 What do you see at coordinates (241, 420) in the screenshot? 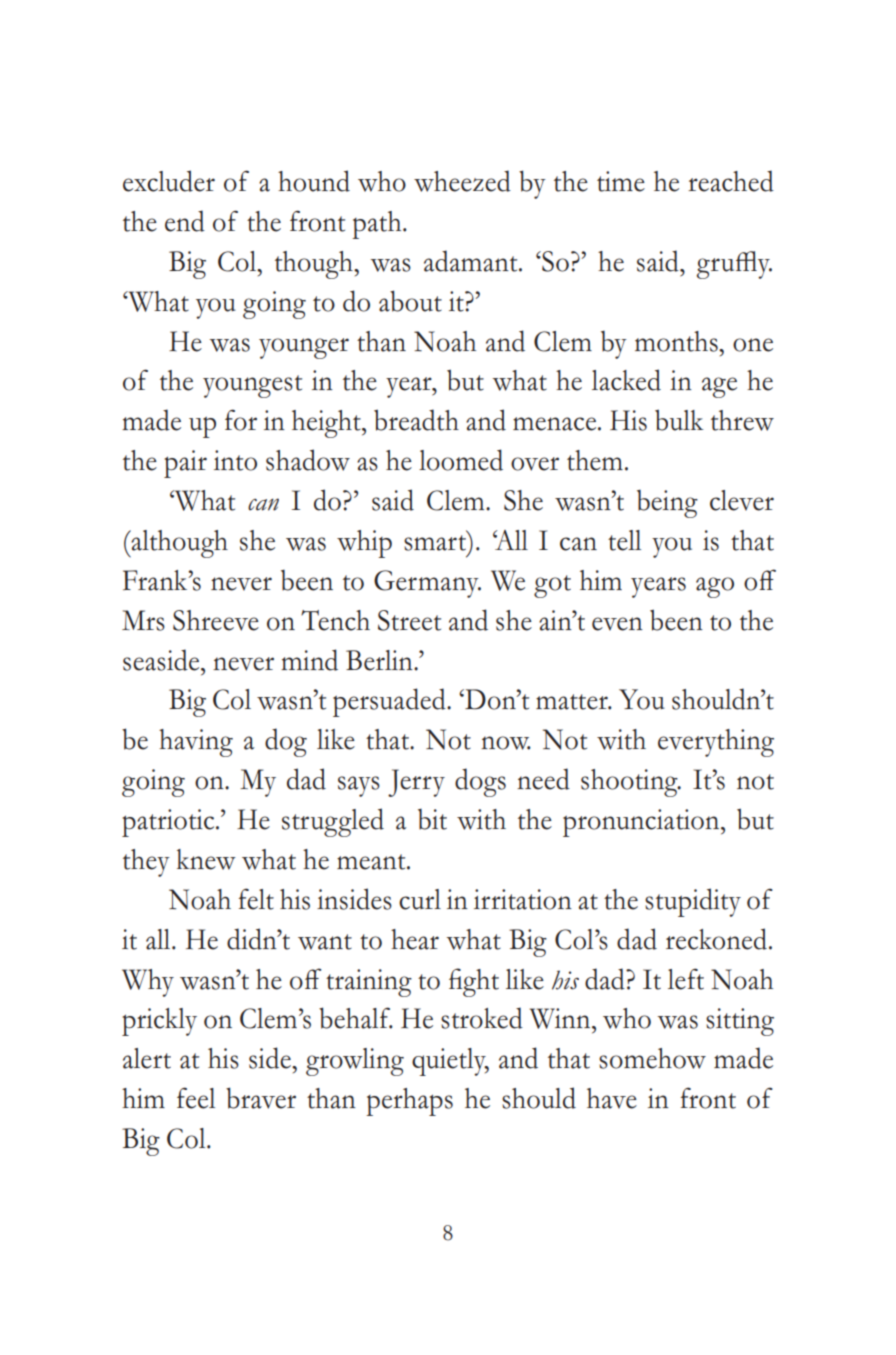
I see `for` at bounding box center [241, 420].
